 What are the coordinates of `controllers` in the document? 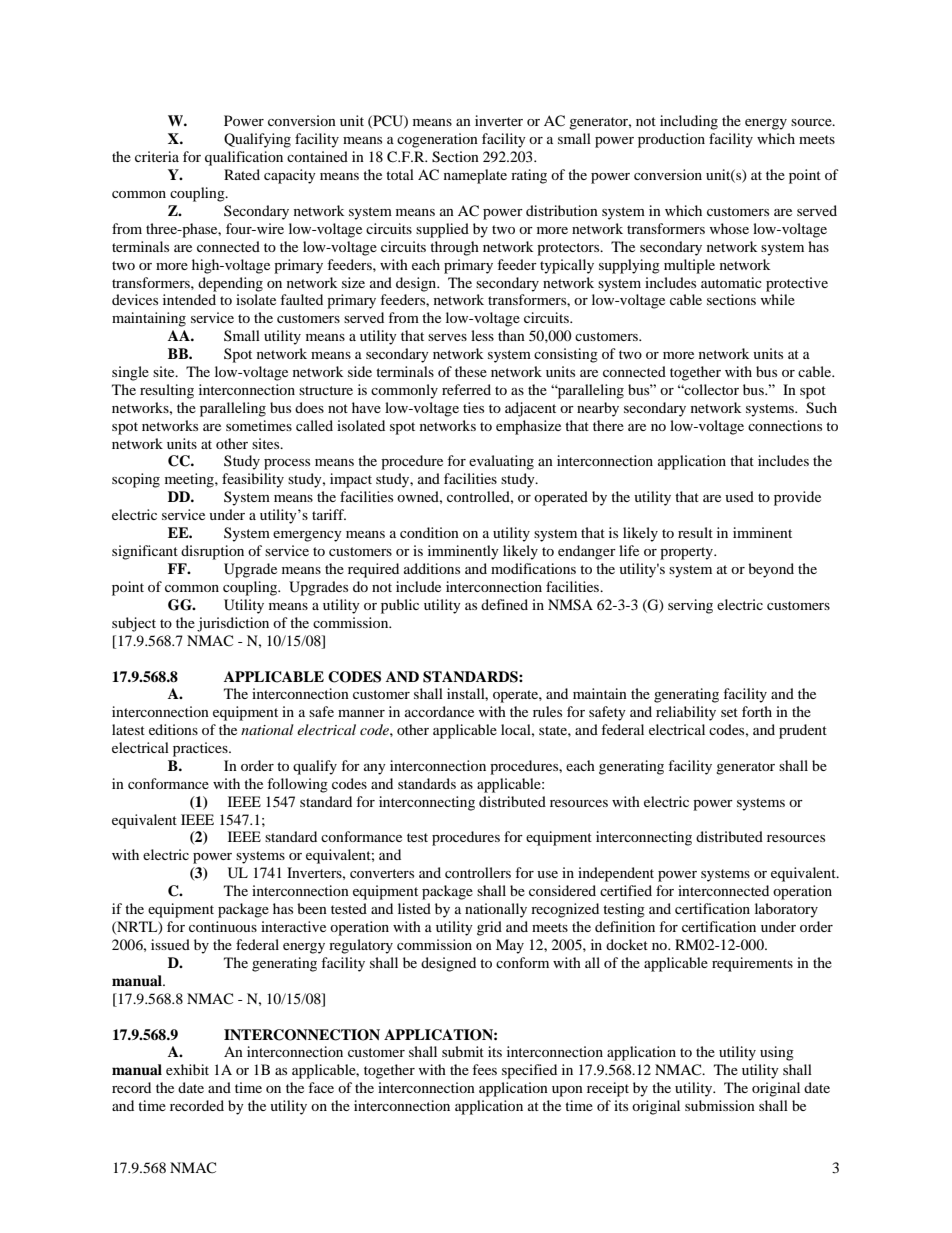 It's located at (478, 872).
